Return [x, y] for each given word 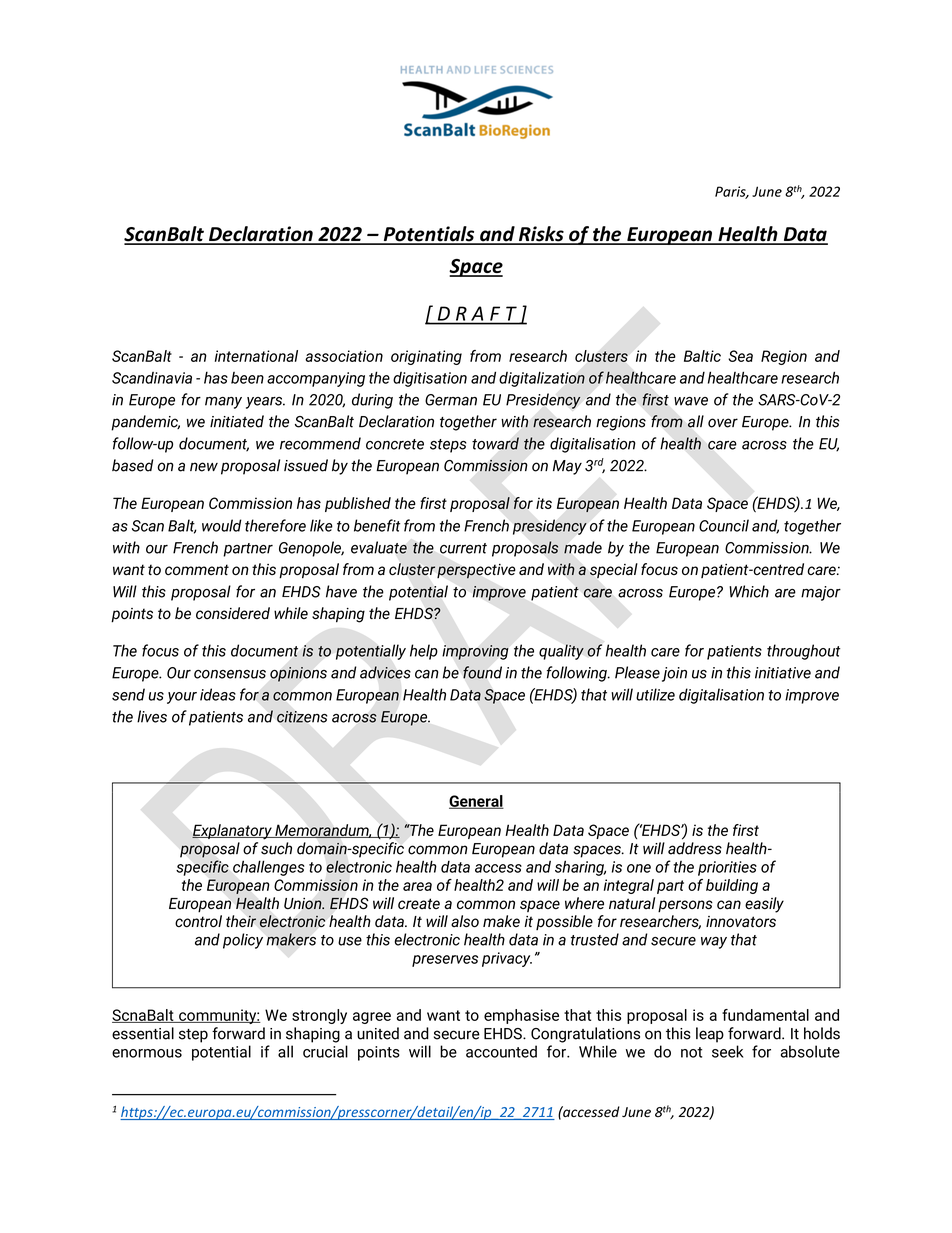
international [256, 356]
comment [197, 569]
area [417, 886]
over [723, 423]
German [451, 400]
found [482, 672]
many [223, 403]
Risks [541, 235]
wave [691, 401]
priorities [727, 868]
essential [143, 1033]
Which [749, 591]
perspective [476, 571]
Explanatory [233, 832]
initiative [783, 673]
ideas [218, 694]
